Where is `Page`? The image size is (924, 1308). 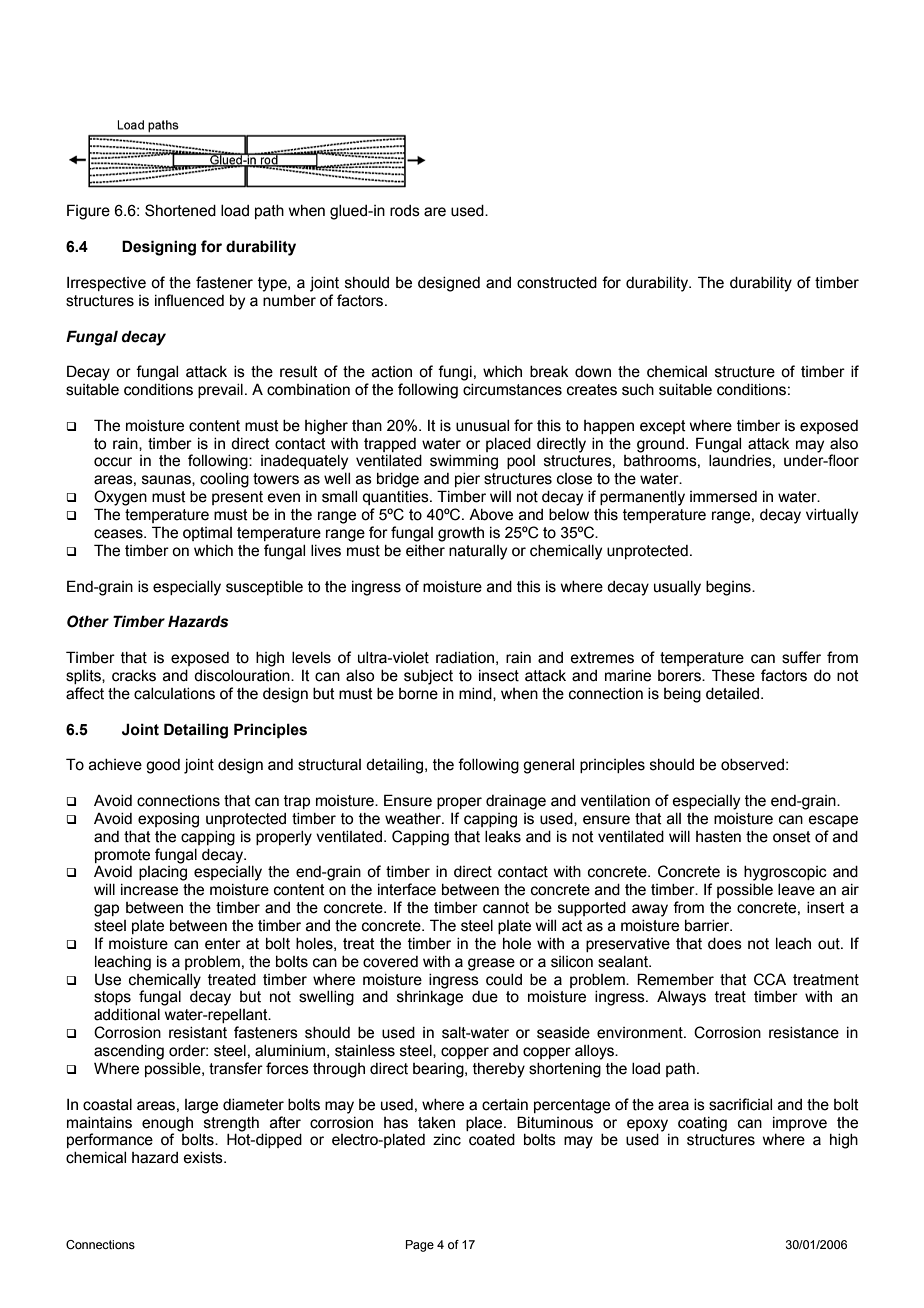
Page is located at coordinates (420, 1246).
